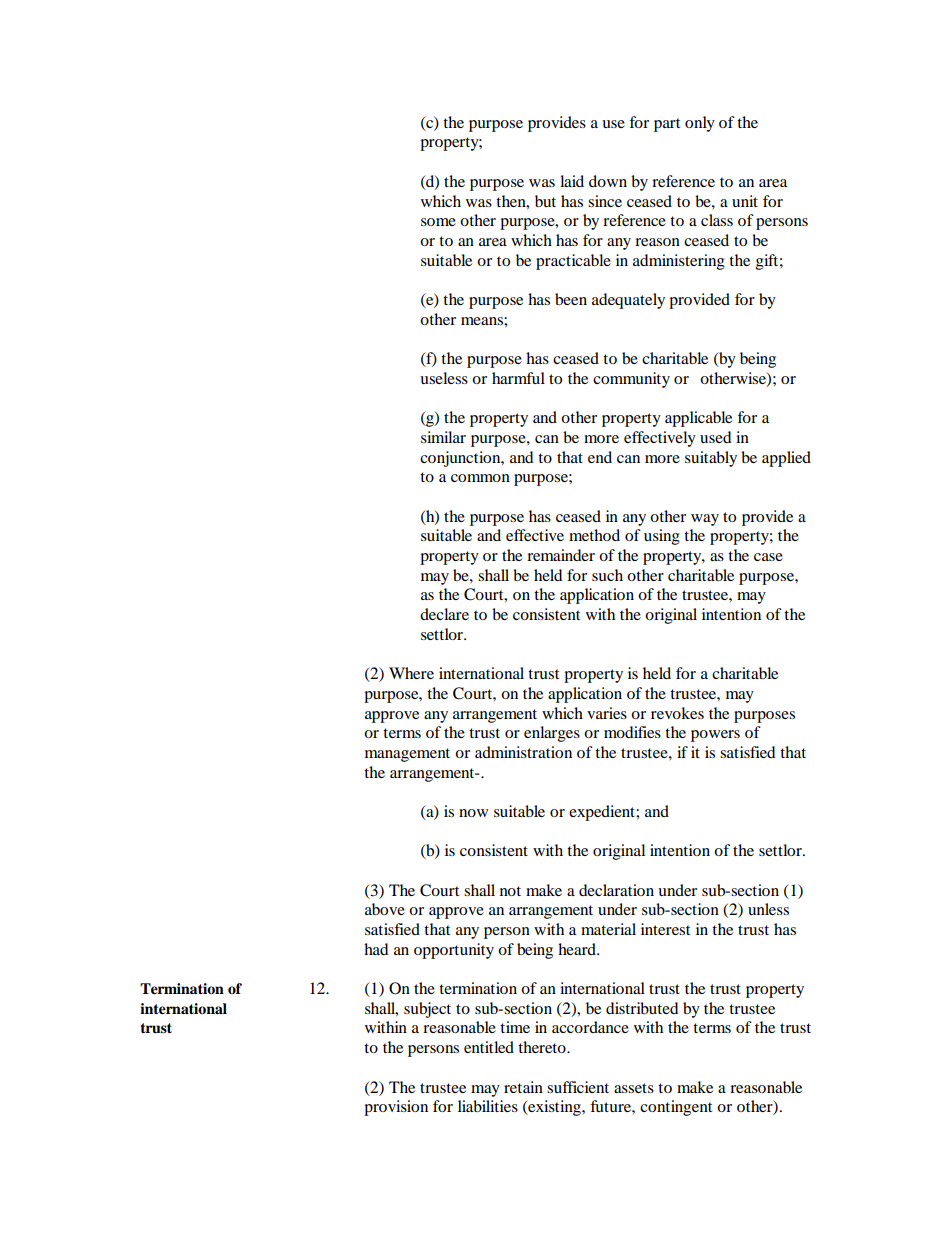  Describe the element at coordinates (698, 419) in the screenshot. I see `applicable` at that location.
